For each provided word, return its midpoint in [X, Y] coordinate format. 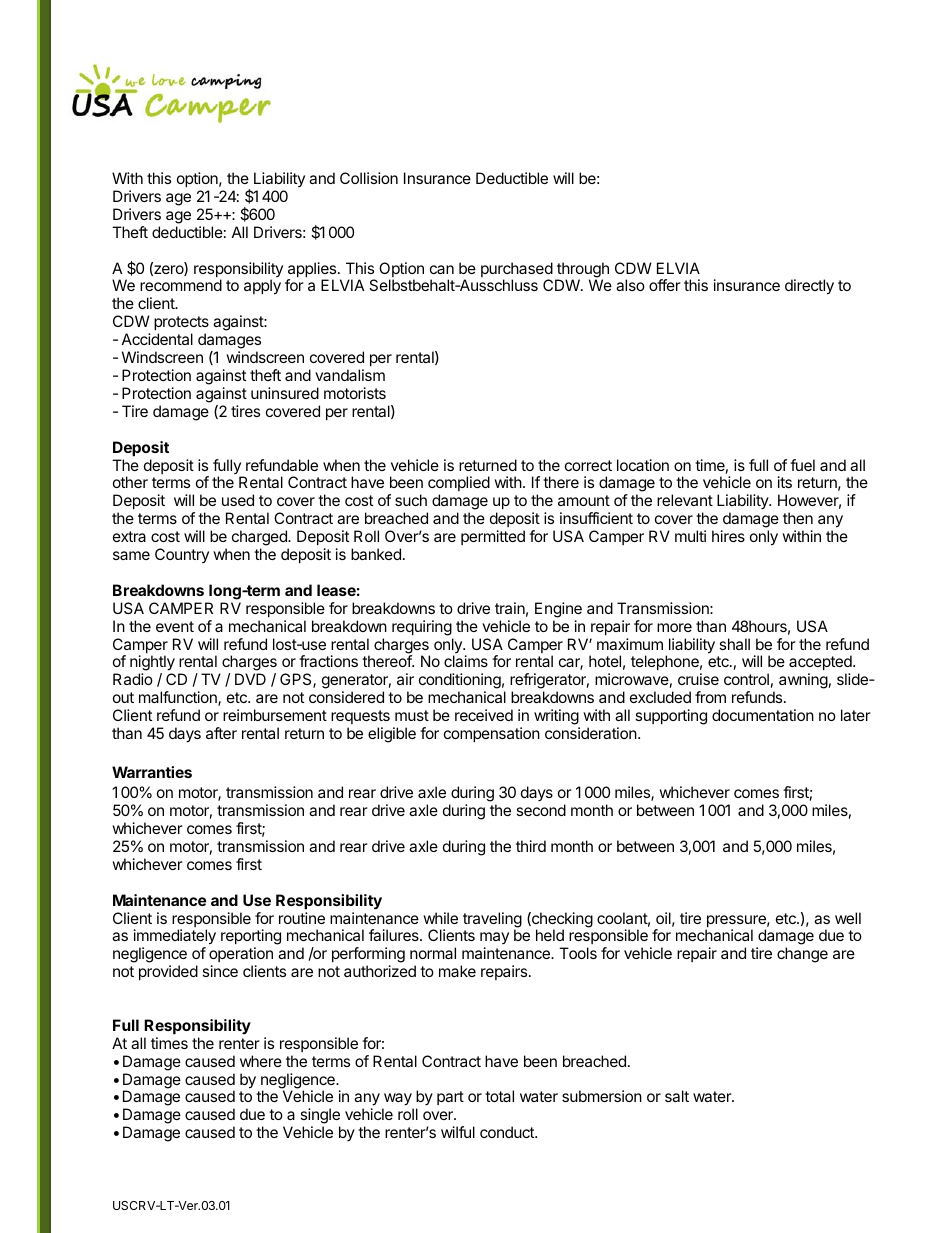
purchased [517, 271]
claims [466, 661]
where [261, 1061]
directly [809, 287]
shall [734, 644]
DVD [250, 679]
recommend [181, 285]
